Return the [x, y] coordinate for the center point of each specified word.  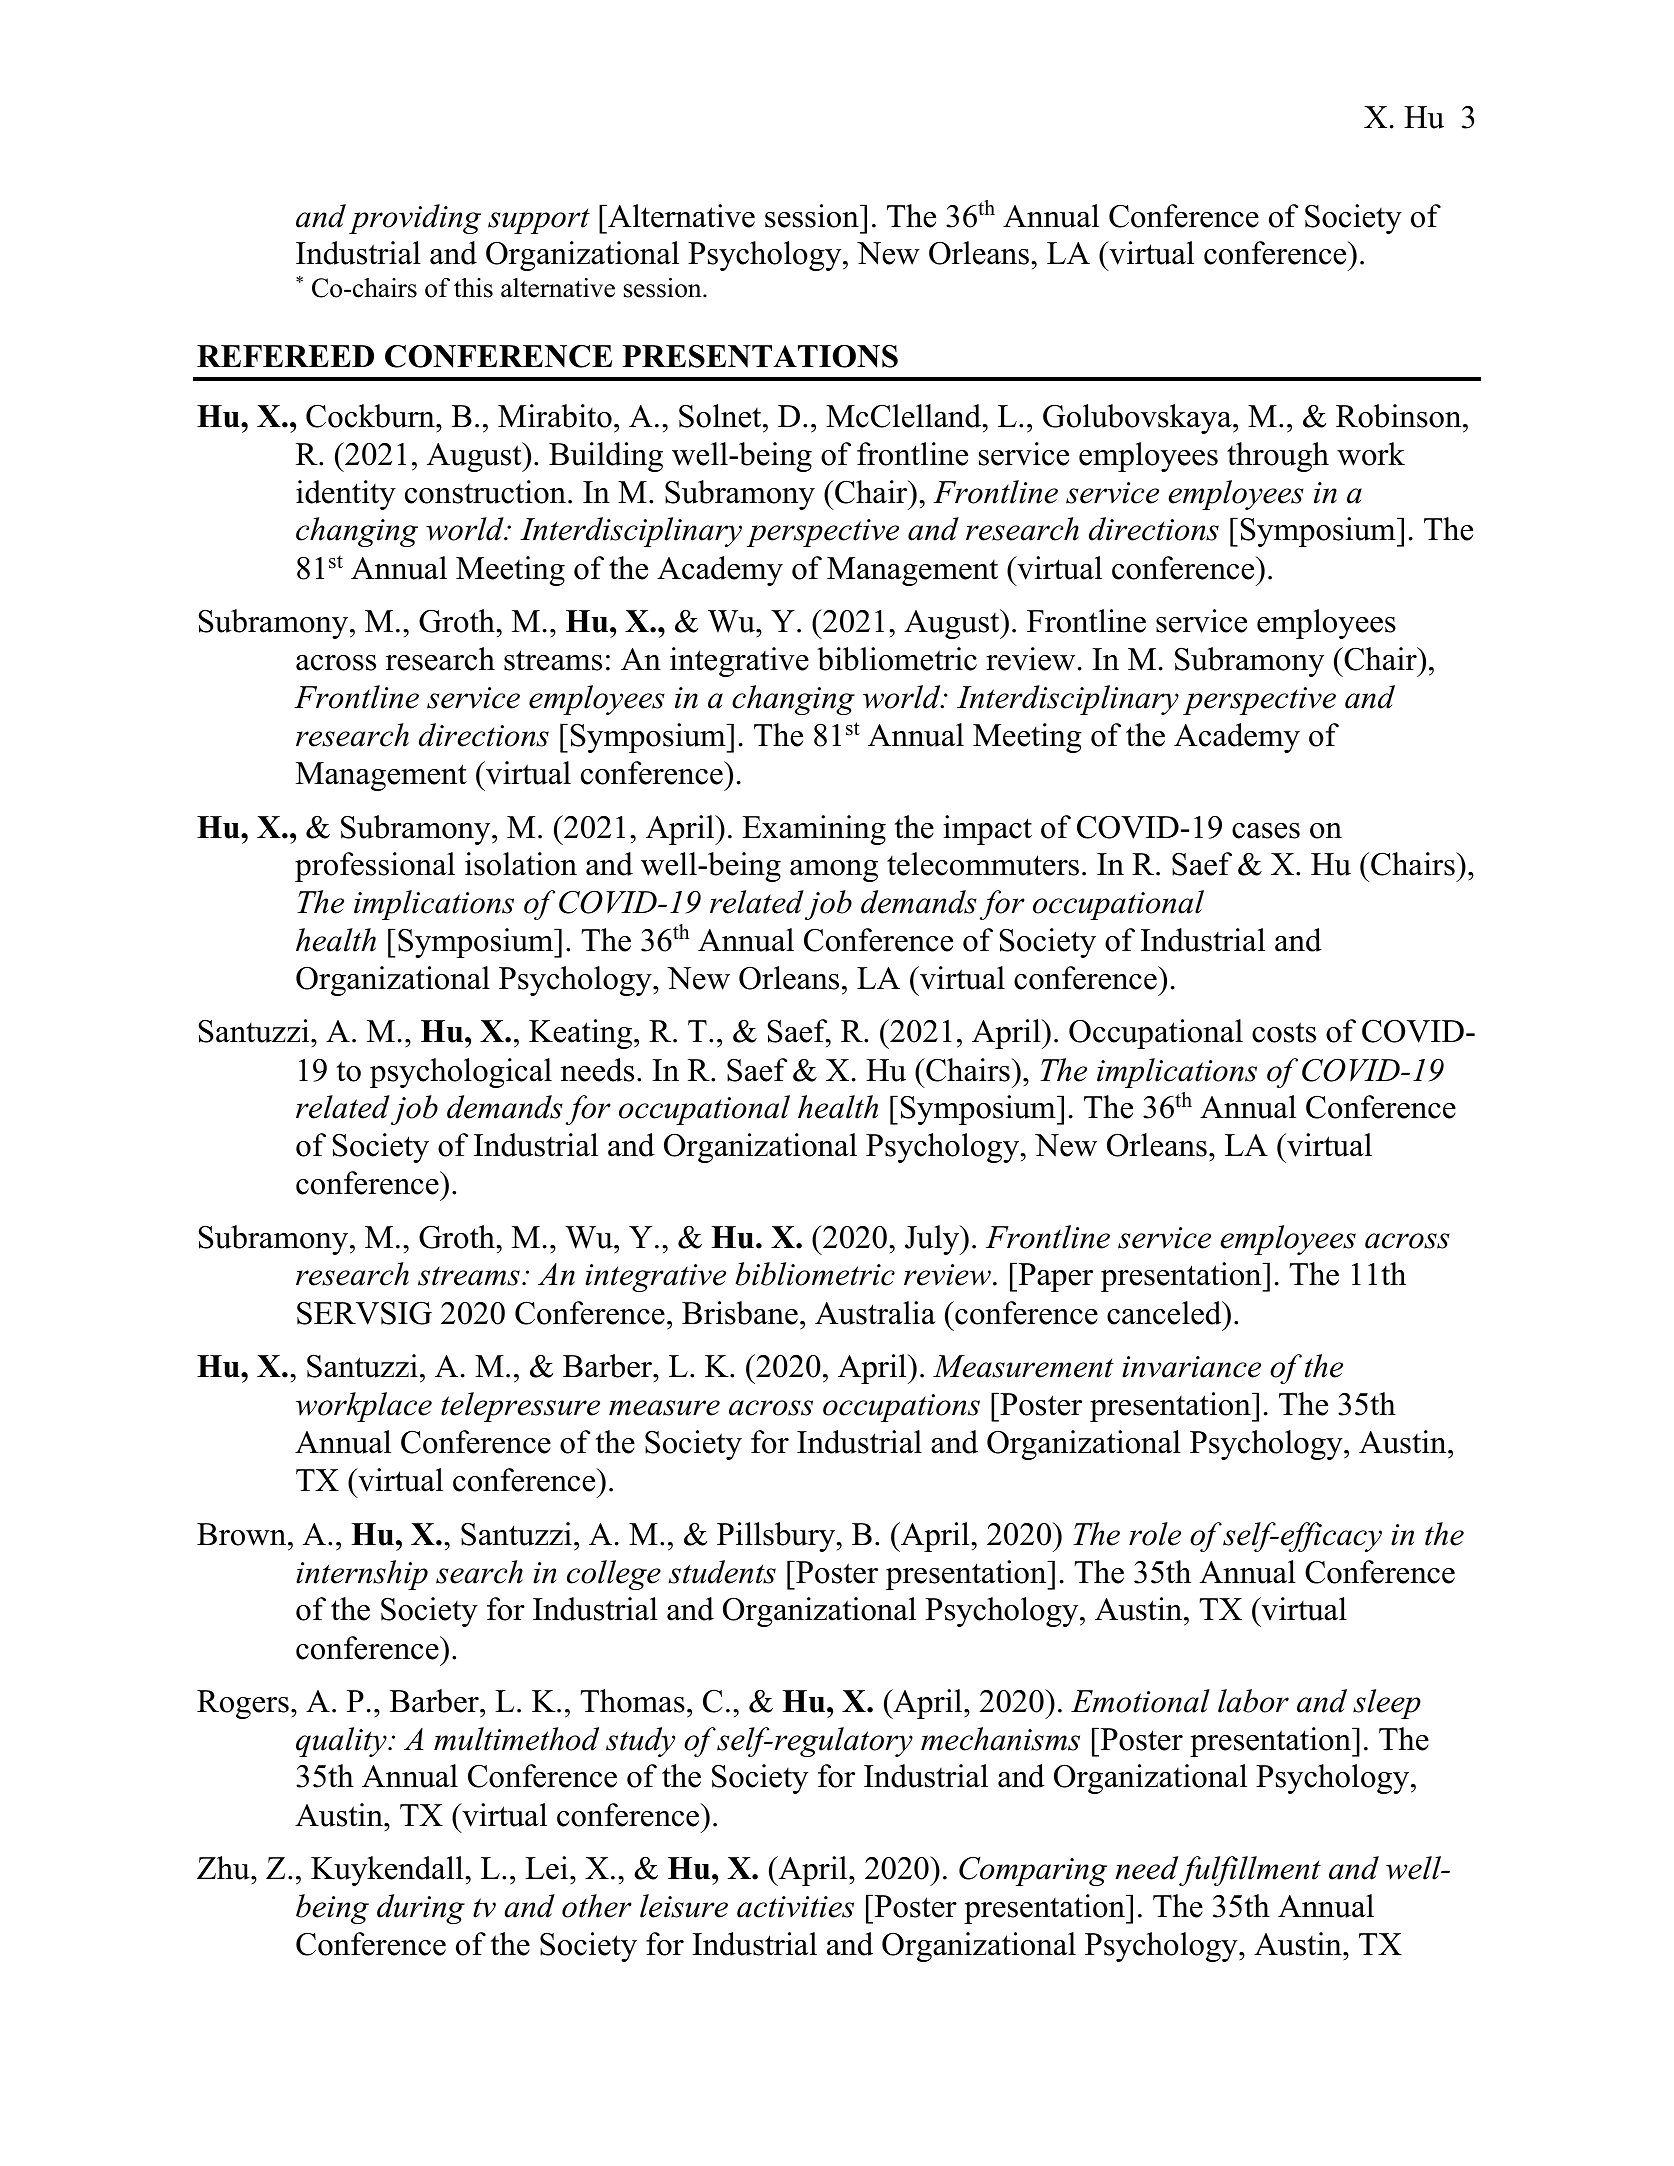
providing [415, 219]
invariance [1191, 1367]
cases [1266, 831]
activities [795, 1907]
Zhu [224, 1868]
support [539, 221]
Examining [814, 830]
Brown [243, 1534]
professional [375, 867]
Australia [875, 1313]
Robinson [1400, 416]
